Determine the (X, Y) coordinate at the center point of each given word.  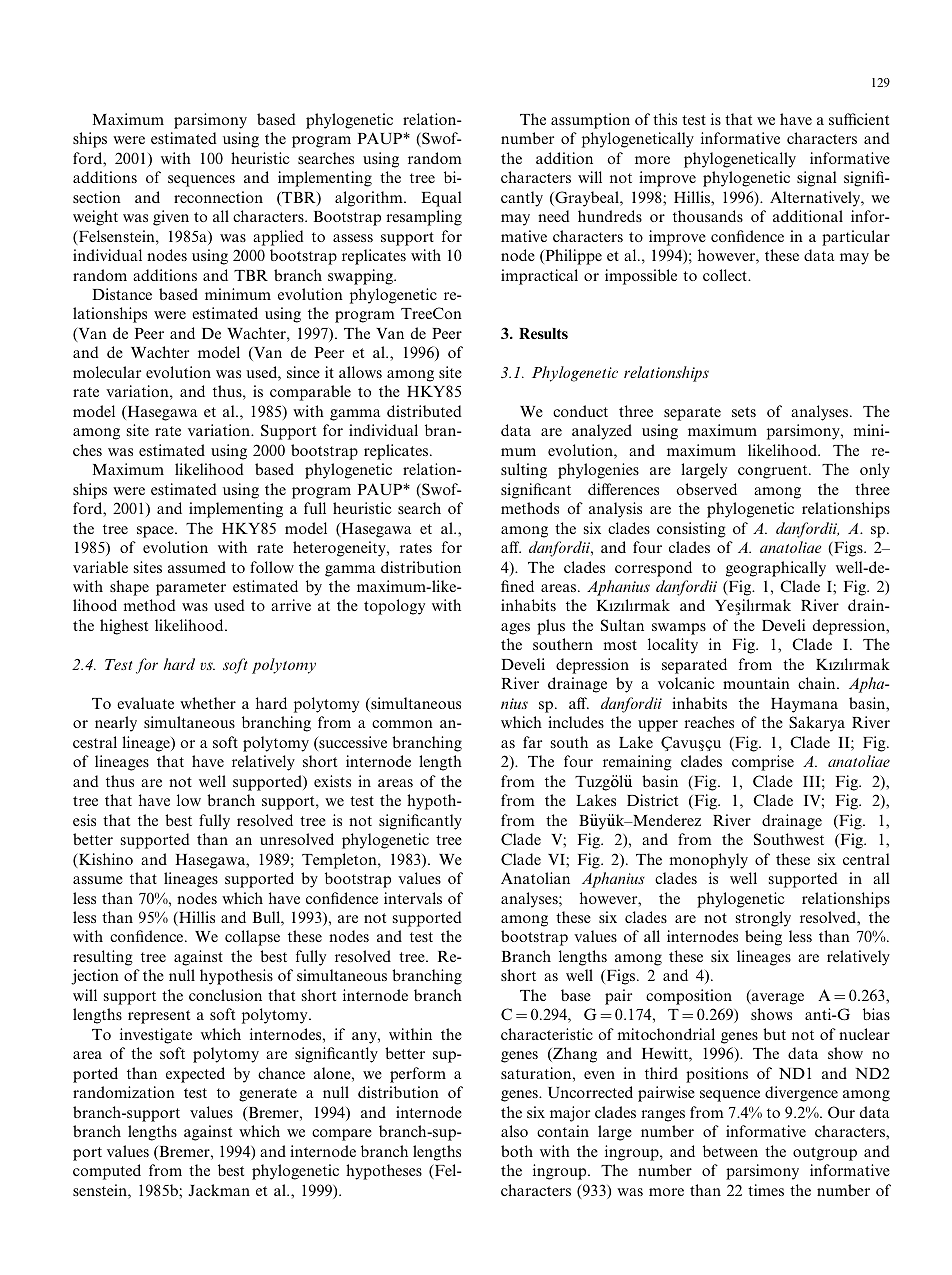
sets (744, 412)
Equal (441, 199)
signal (817, 179)
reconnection (218, 197)
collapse (252, 938)
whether (208, 703)
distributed (424, 411)
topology (394, 607)
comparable (310, 393)
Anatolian (535, 878)
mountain (756, 683)
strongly (763, 919)
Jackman (219, 1190)
